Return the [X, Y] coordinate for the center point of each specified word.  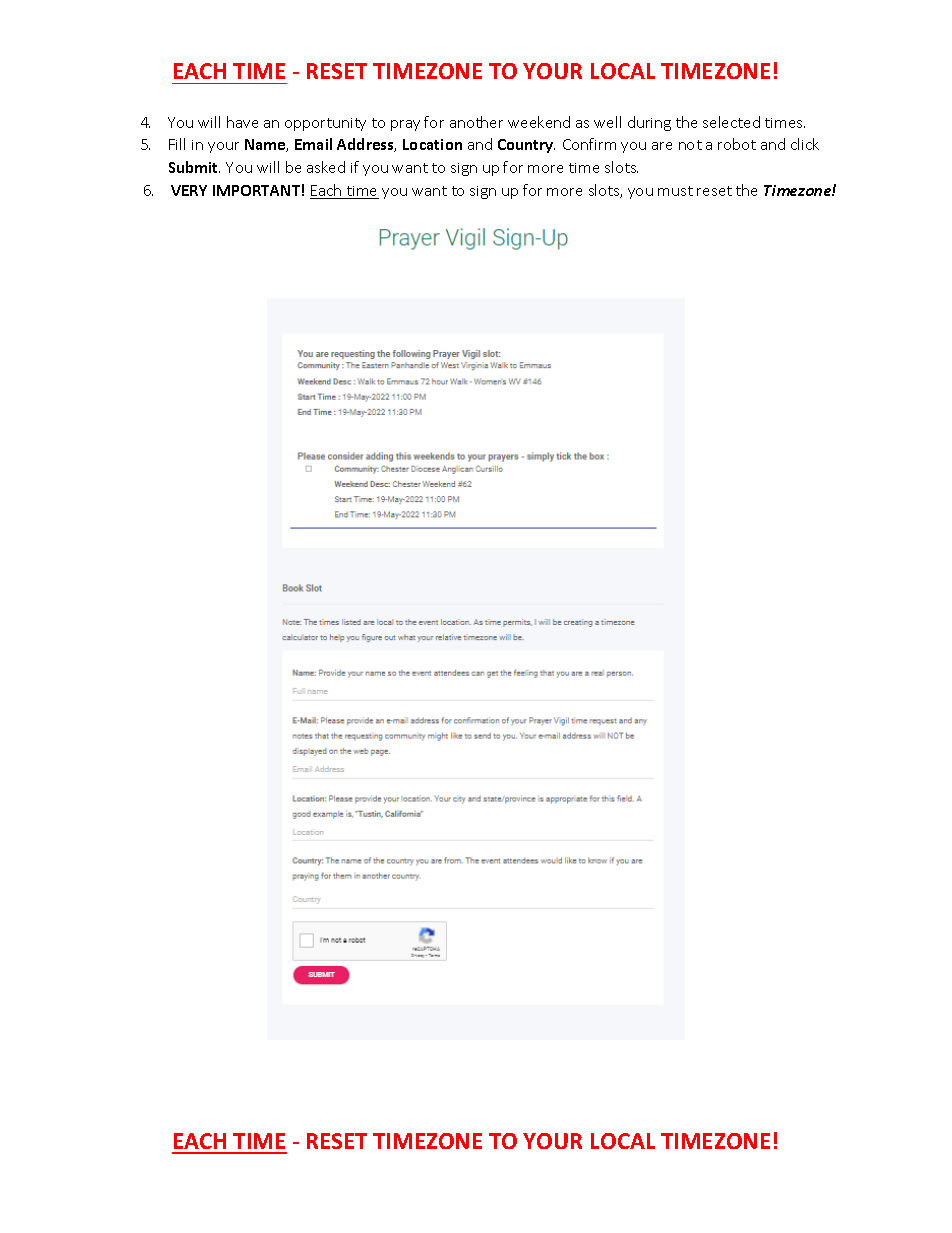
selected [731, 122]
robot [737, 144]
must [675, 191]
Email [313, 144]
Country [526, 146]
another [476, 122]
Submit [194, 167]
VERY [189, 190]
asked [326, 167]
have [242, 122]
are [662, 146]
